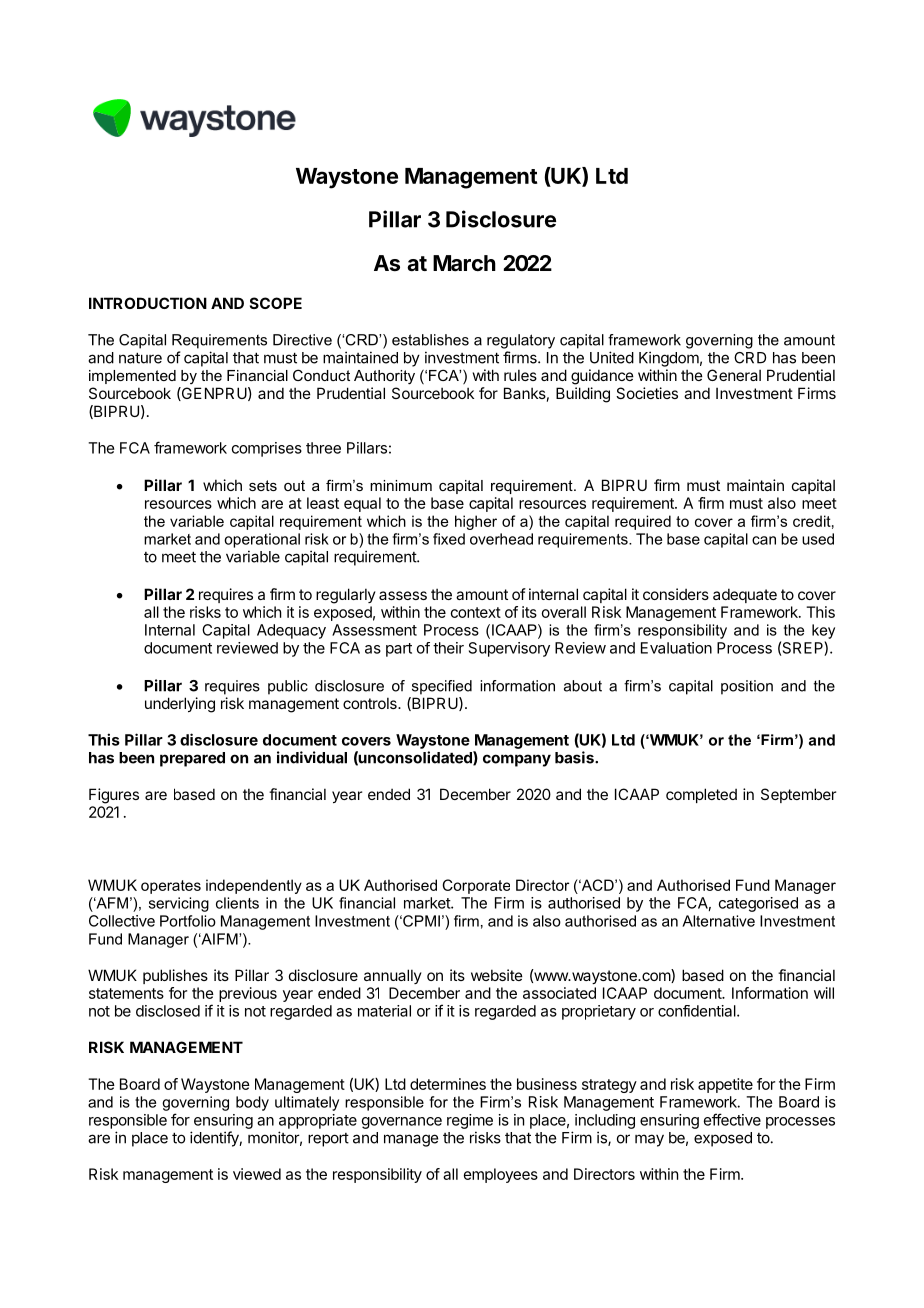  I want to click on website, so click(497, 975).
